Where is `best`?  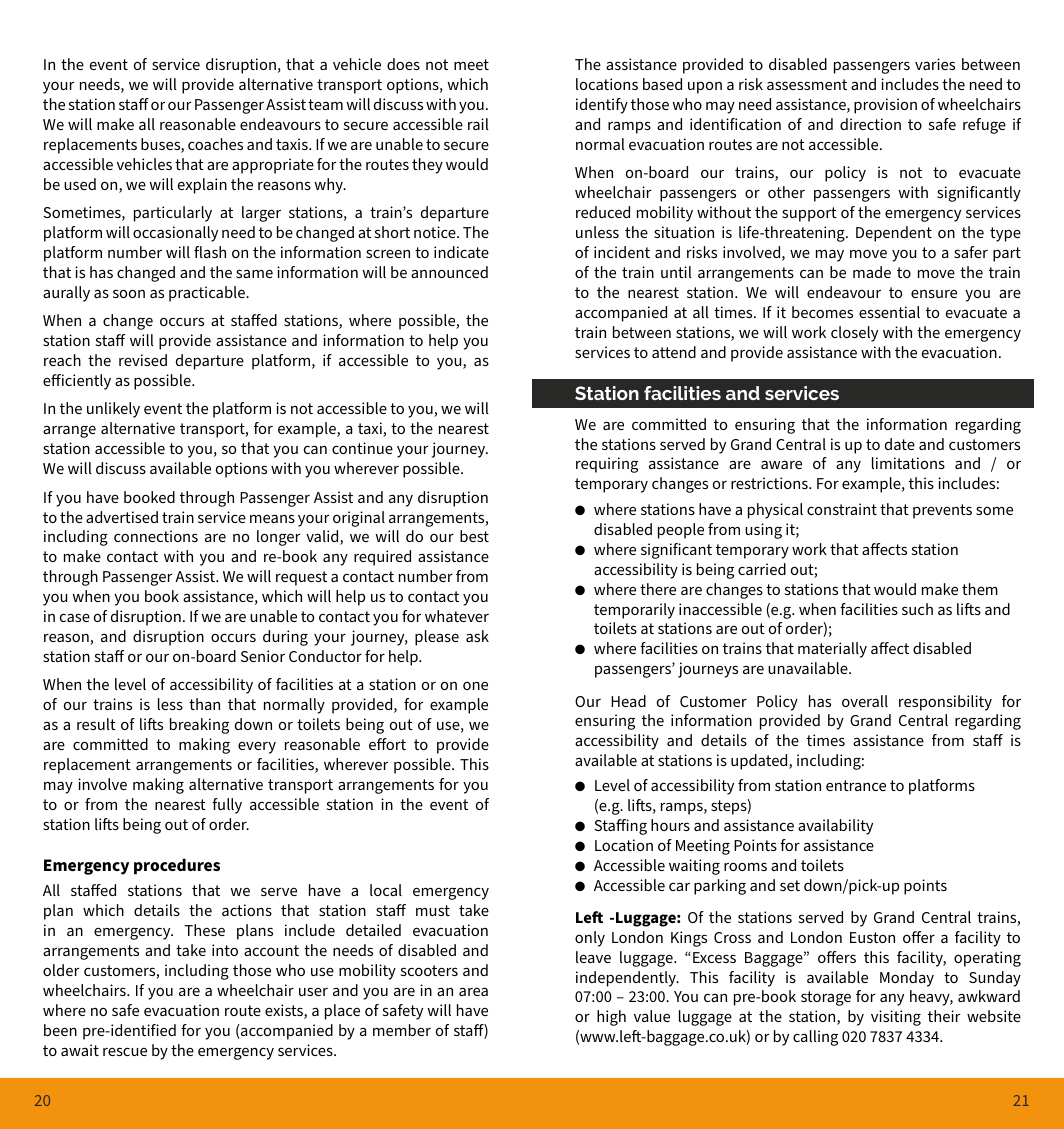
best is located at coordinates (474, 536).
